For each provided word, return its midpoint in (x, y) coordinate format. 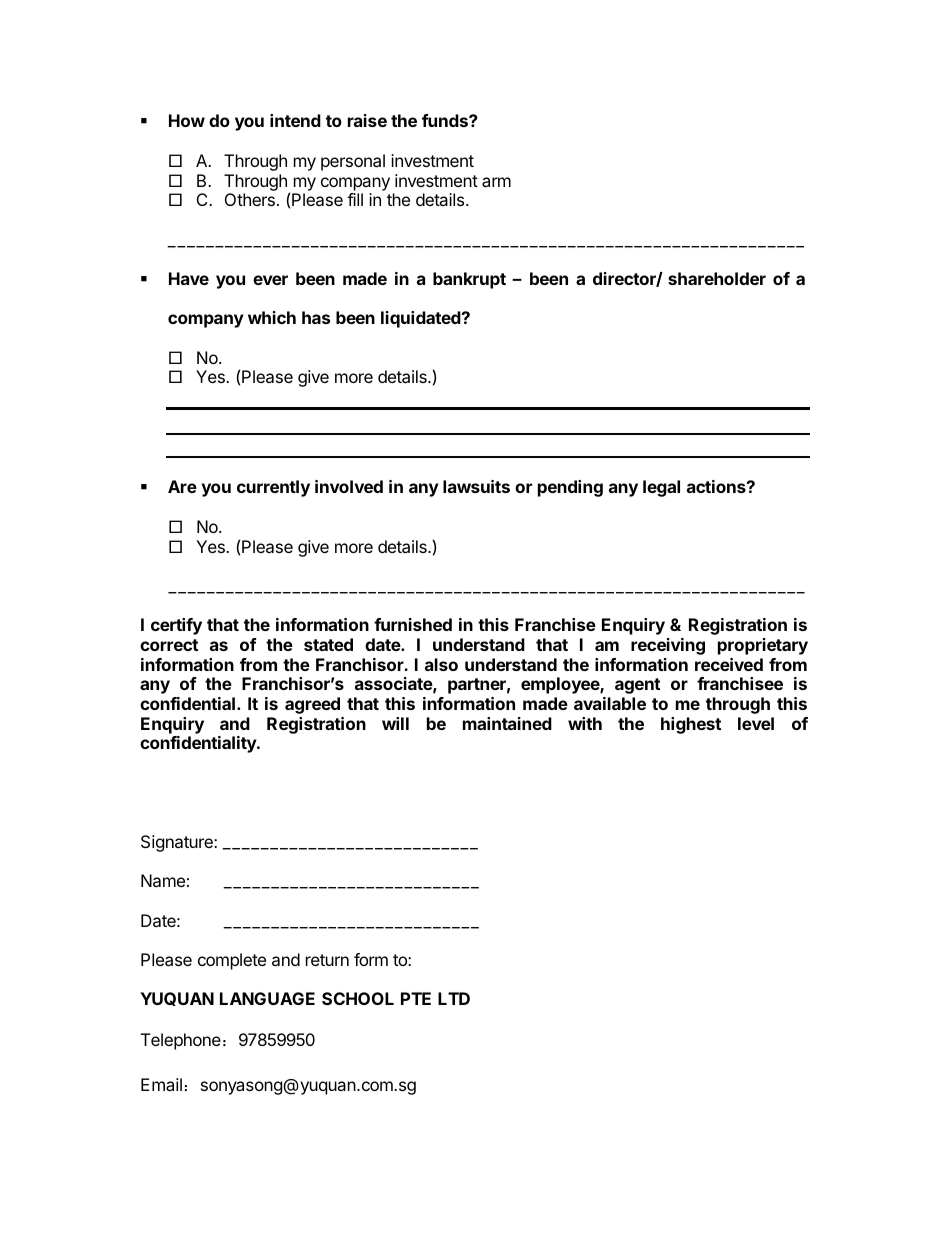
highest (691, 725)
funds (446, 120)
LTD (454, 998)
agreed (312, 705)
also (441, 664)
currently (273, 488)
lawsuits (476, 486)
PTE (416, 998)
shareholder (717, 278)
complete (232, 961)
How (187, 120)
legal (661, 488)
